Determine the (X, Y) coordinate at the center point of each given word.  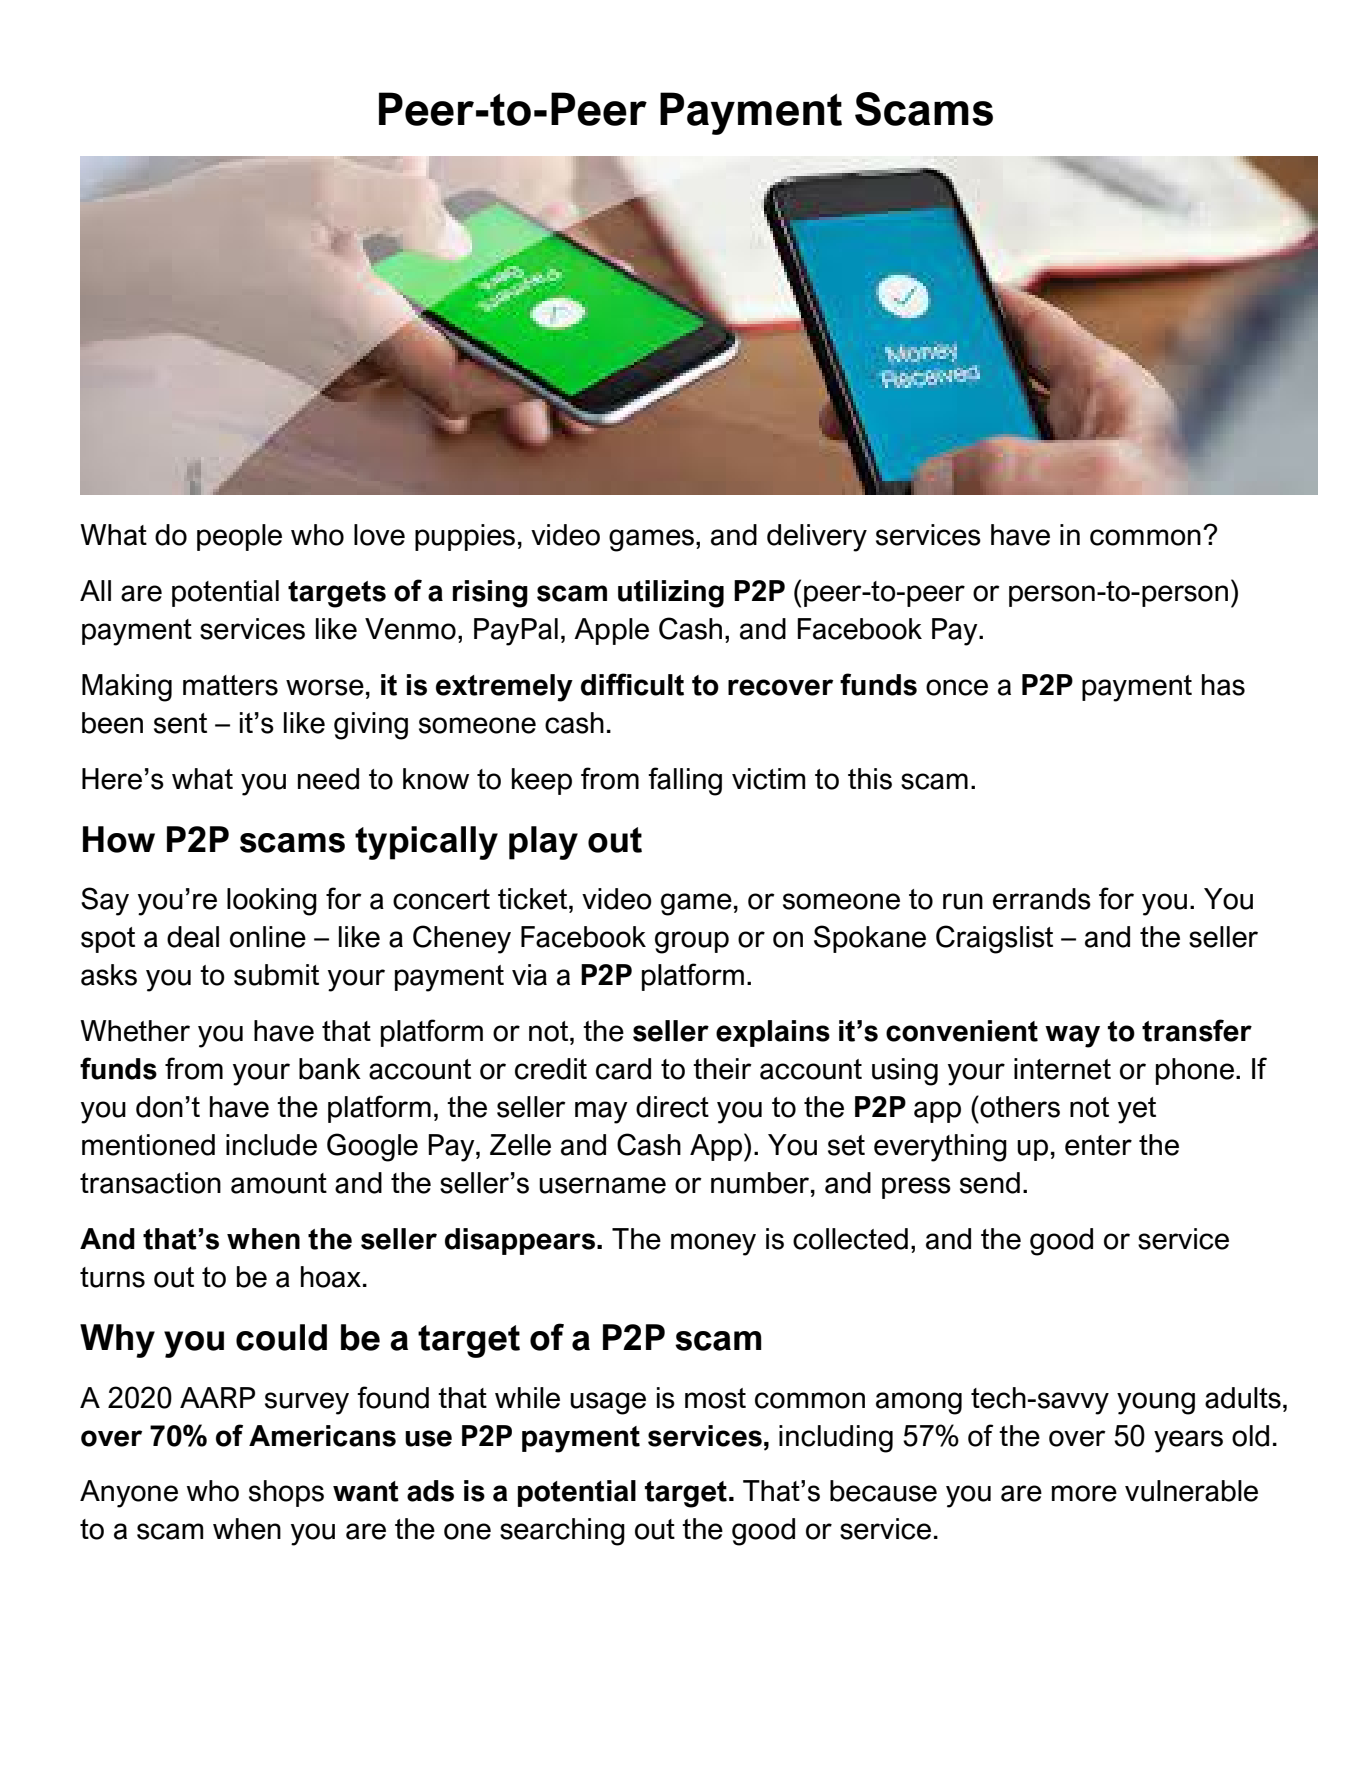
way (1072, 1036)
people (239, 537)
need (328, 779)
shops (286, 1493)
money (713, 1244)
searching (562, 1532)
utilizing (671, 594)
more (1084, 1493)
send (990, 1183)
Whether (135, 1031)
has (1223, 685)
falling (685, 781)
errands (1042, 899)
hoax (331, 1277)
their (722, 1069)
